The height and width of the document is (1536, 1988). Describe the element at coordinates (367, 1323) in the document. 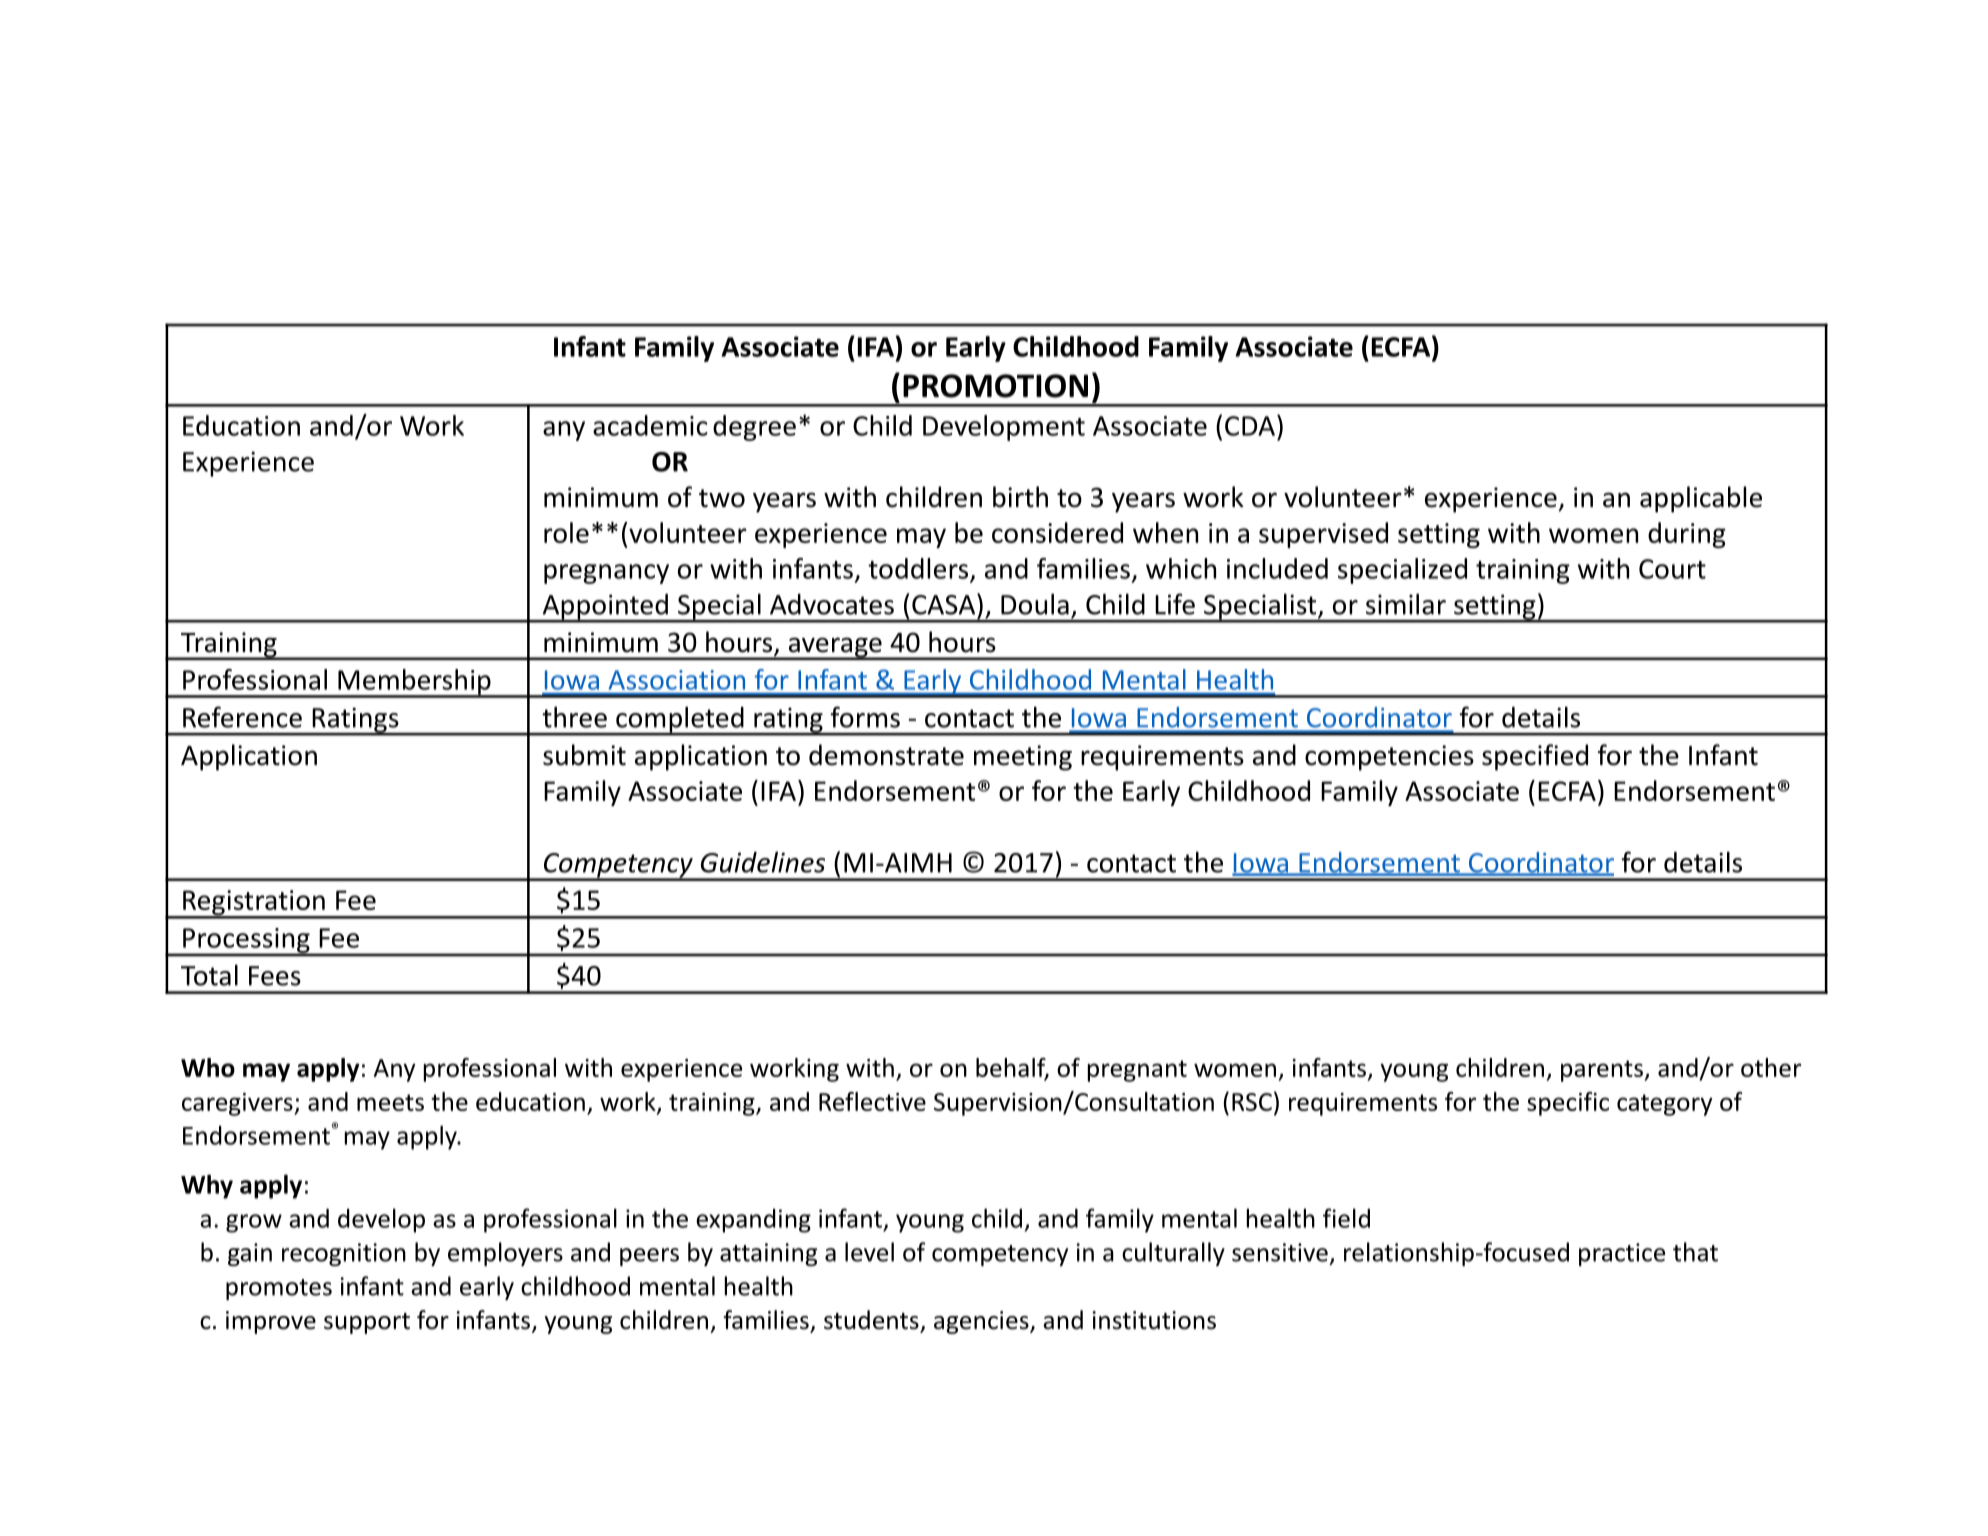

I see `support` at that location.
